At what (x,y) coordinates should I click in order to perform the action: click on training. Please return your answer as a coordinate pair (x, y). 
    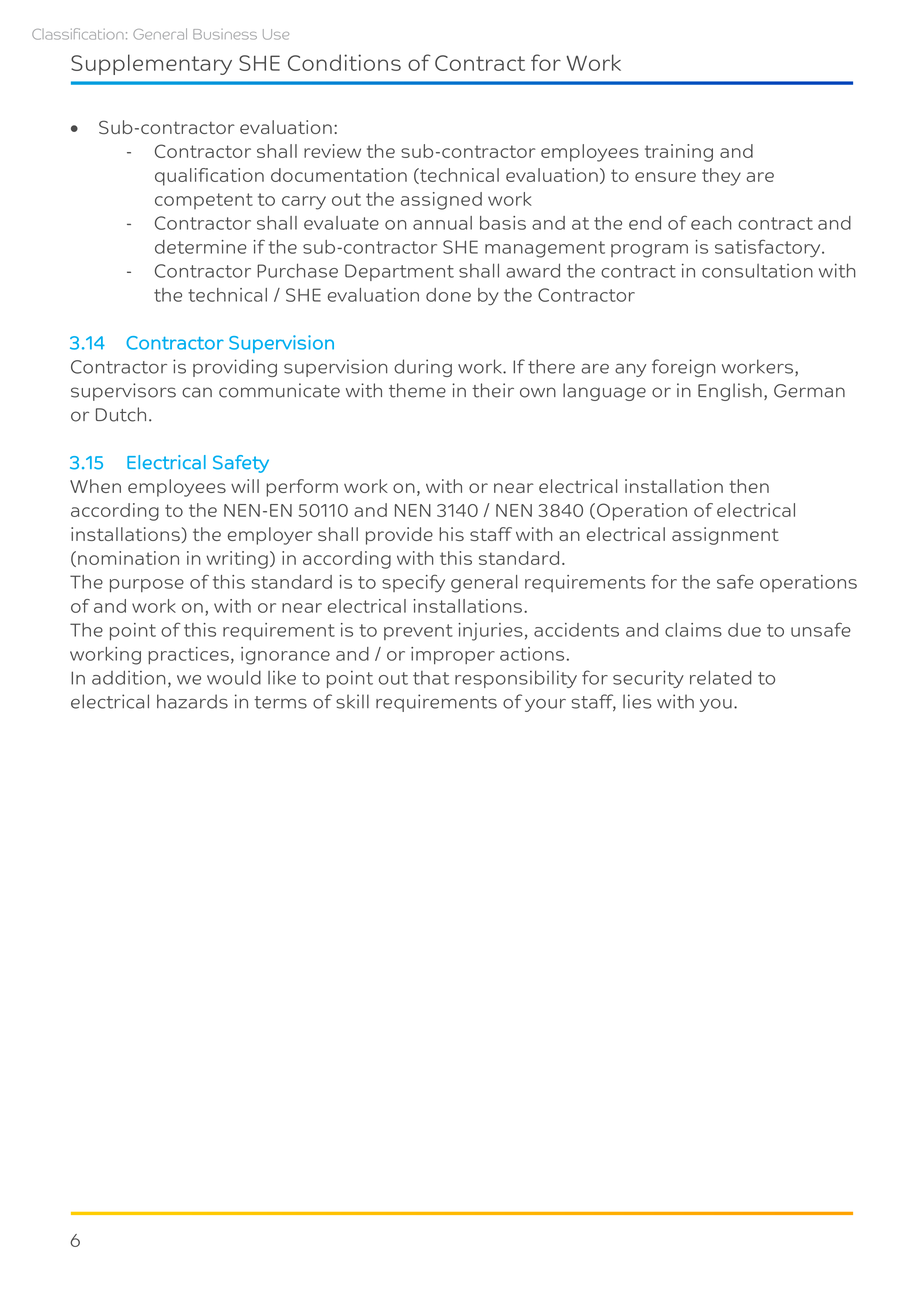
    Looking at the image, I should click on (679, 153).
